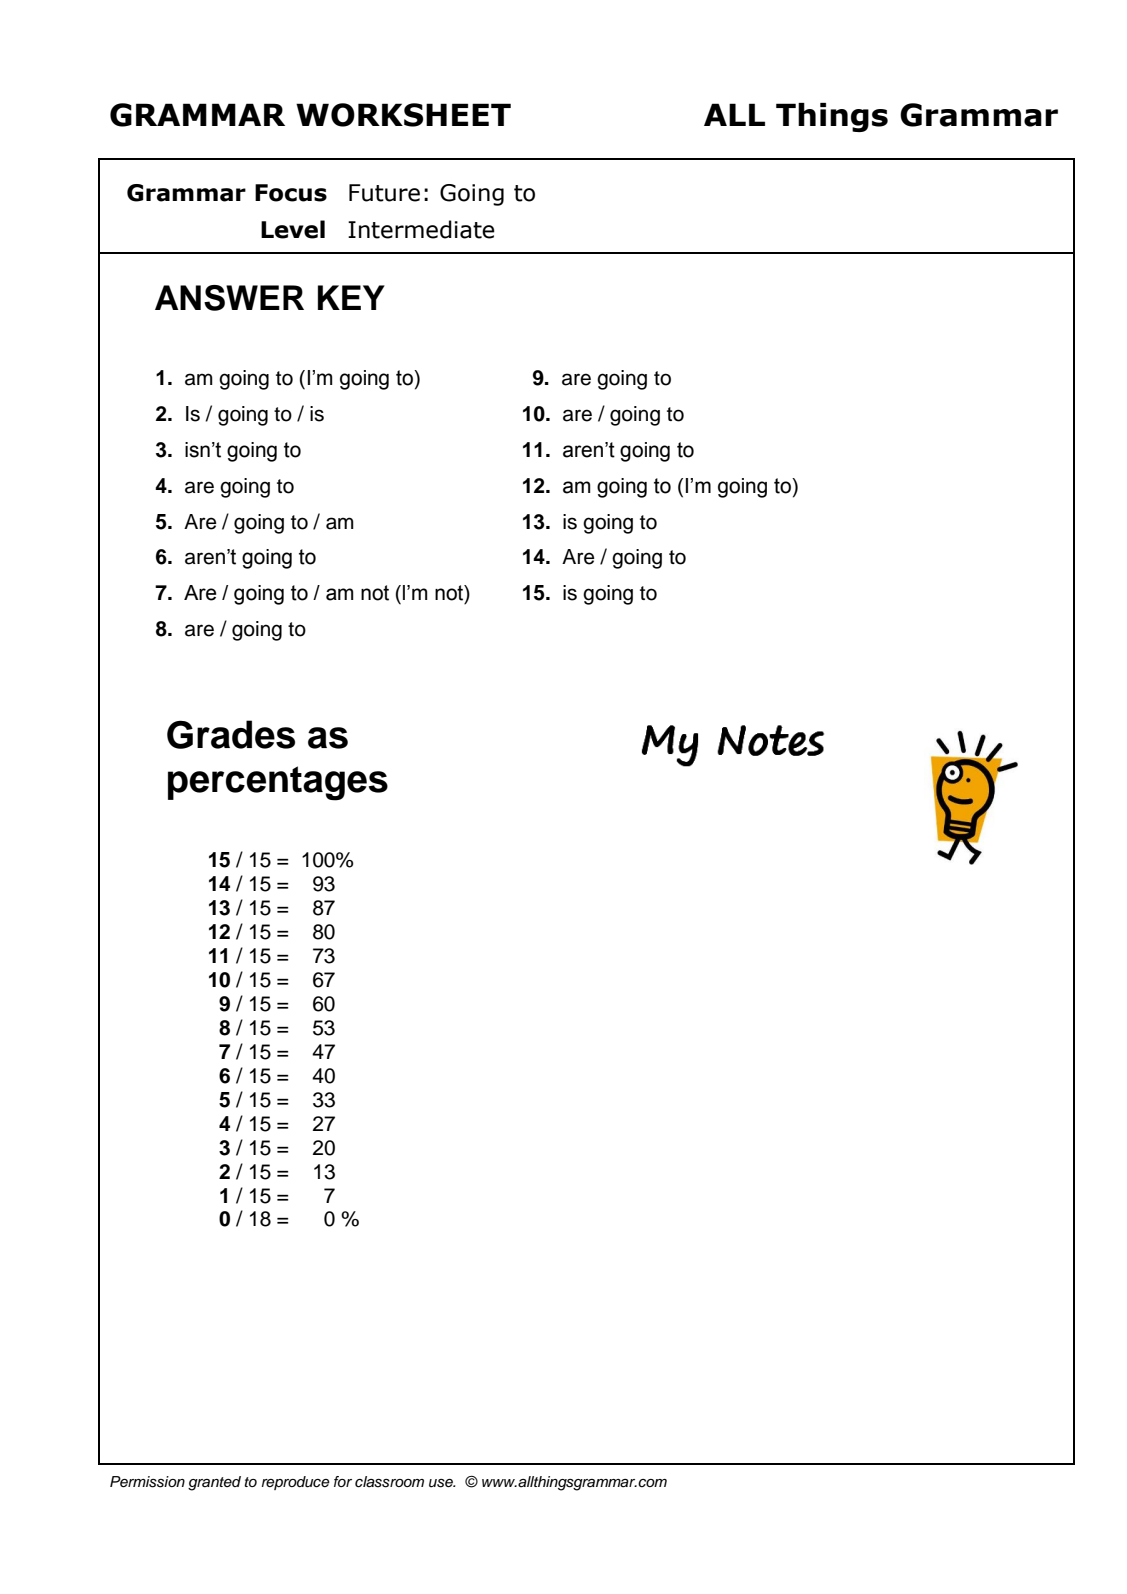 This document has width=1127, height=1594. I want to click on classroom, so click(389, 1482).
